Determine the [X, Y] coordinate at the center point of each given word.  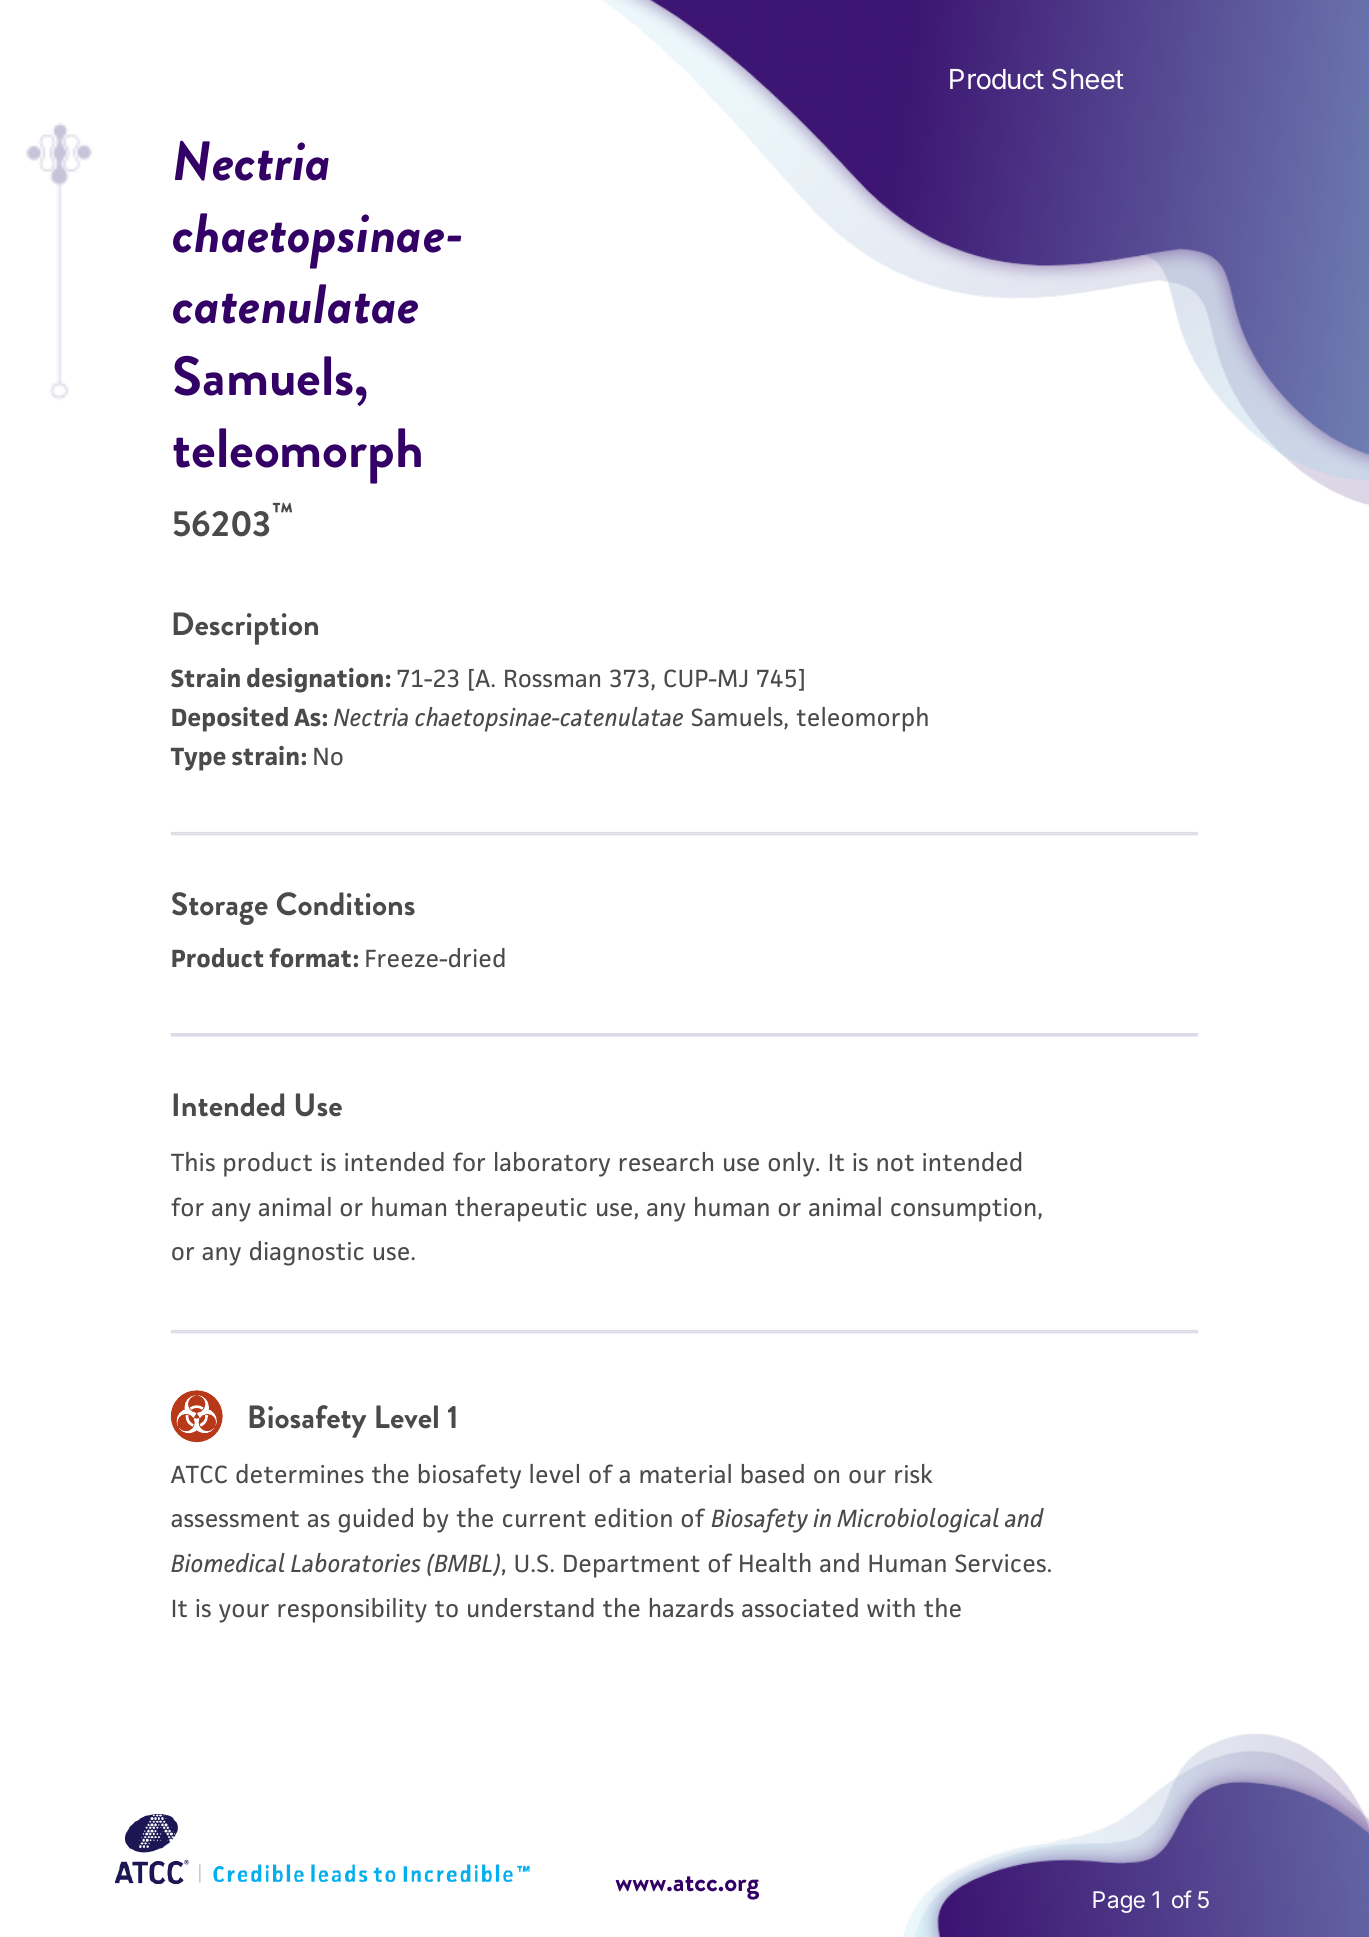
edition [633, 1518]
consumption [963, 1210]
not [895, 1163]
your [244, 1613]
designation [315, 680]
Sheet [1088, 79]
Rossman [552, 679]
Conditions [346, 904]
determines [300, 1473]
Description [245, 628]
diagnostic [307, 1253]
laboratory [552, 1164]
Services [1000, 1563]
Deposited [230, 719]
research [666, 1161]
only [792, 1164]
